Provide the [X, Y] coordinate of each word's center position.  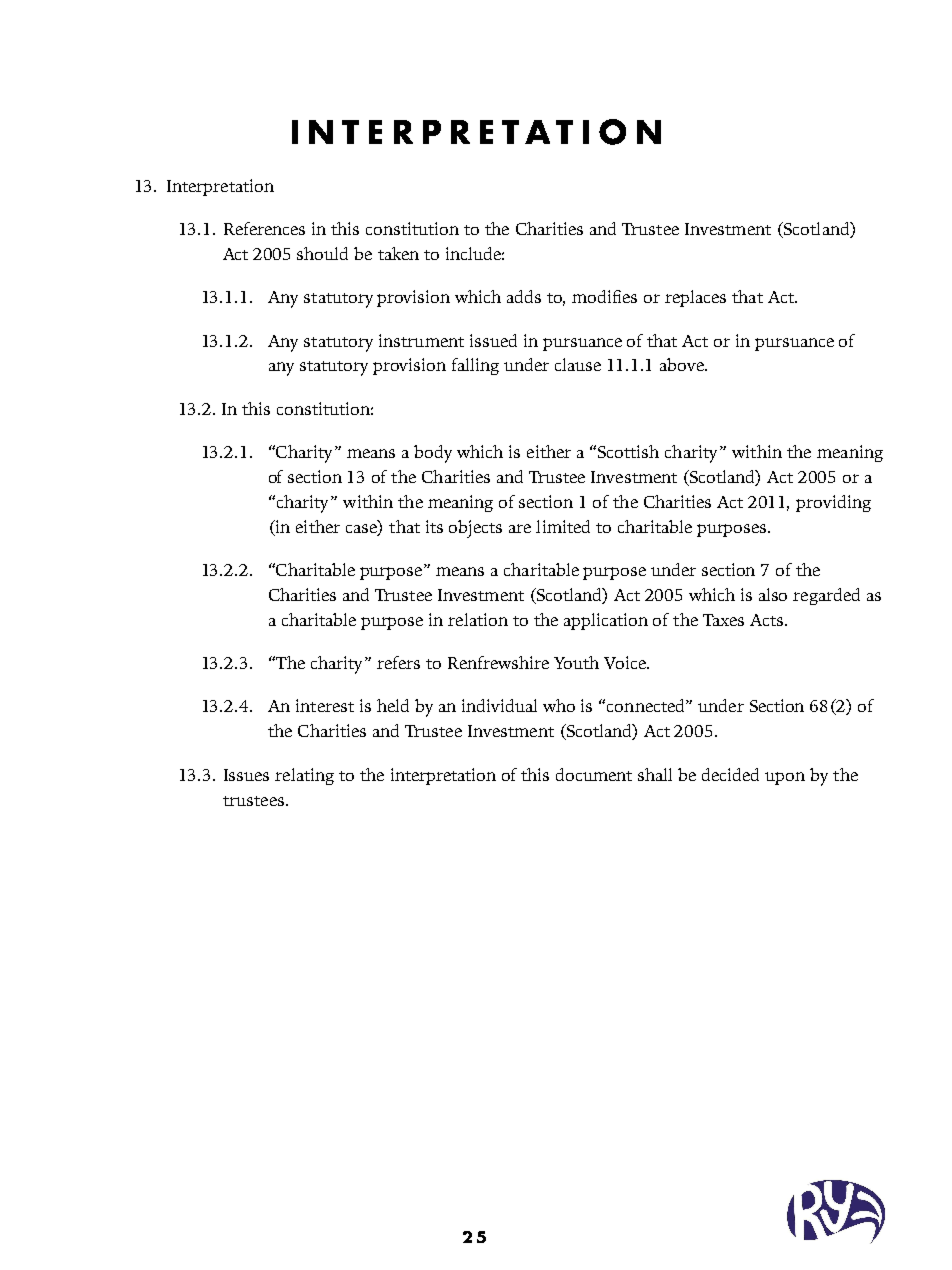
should [322, 253]
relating [304, 776]
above [683, 364]
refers [398, 662]
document [594, 774]
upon [785, 778]
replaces [695, 298]
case [362, 529]
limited [563, 526]
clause [578, 364]
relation [478, 619]
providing [833, 503]
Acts [768, 620]
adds [524, 296]
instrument [421, 340]
